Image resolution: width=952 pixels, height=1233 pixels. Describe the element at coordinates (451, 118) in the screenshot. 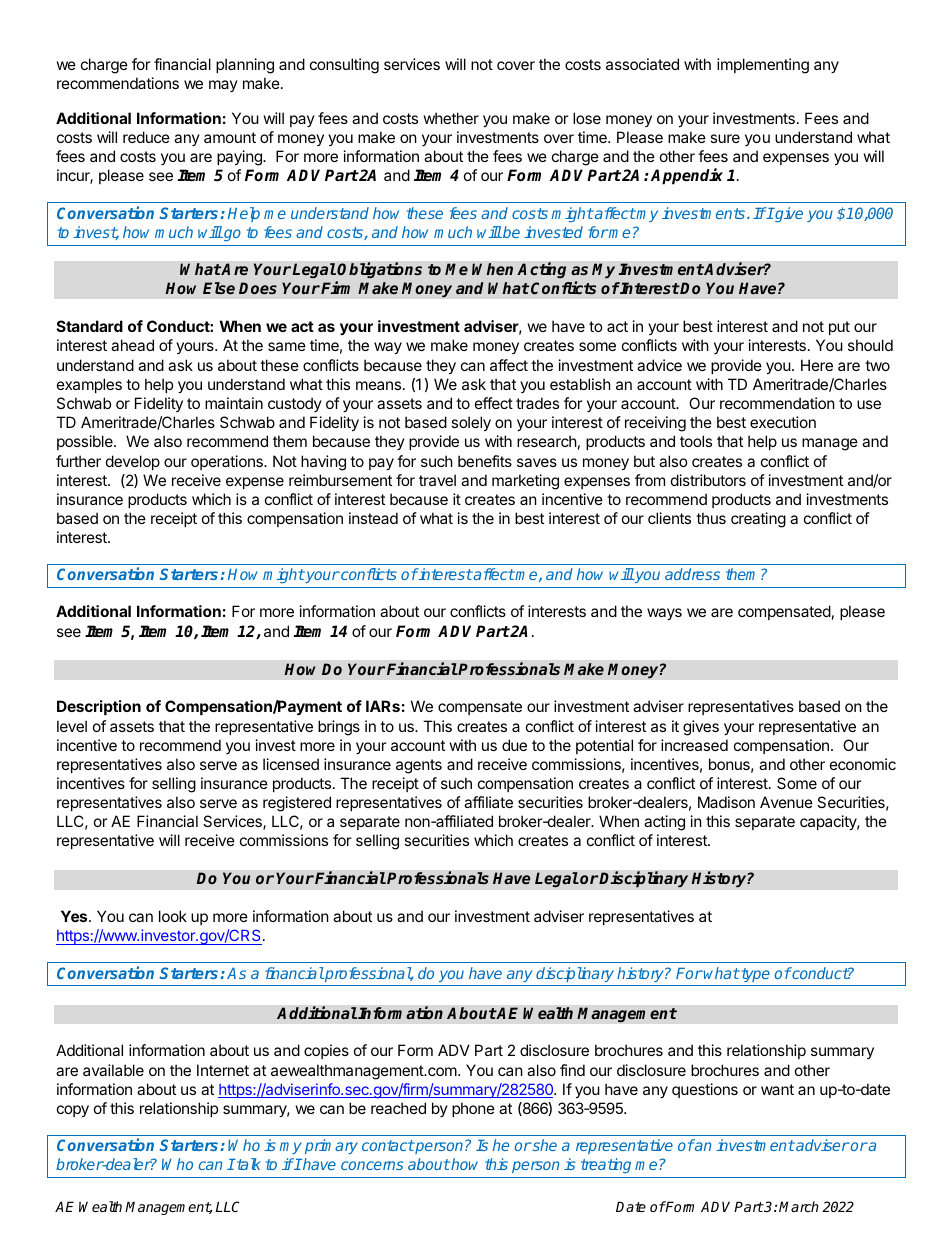

I see `whether` at that location.
